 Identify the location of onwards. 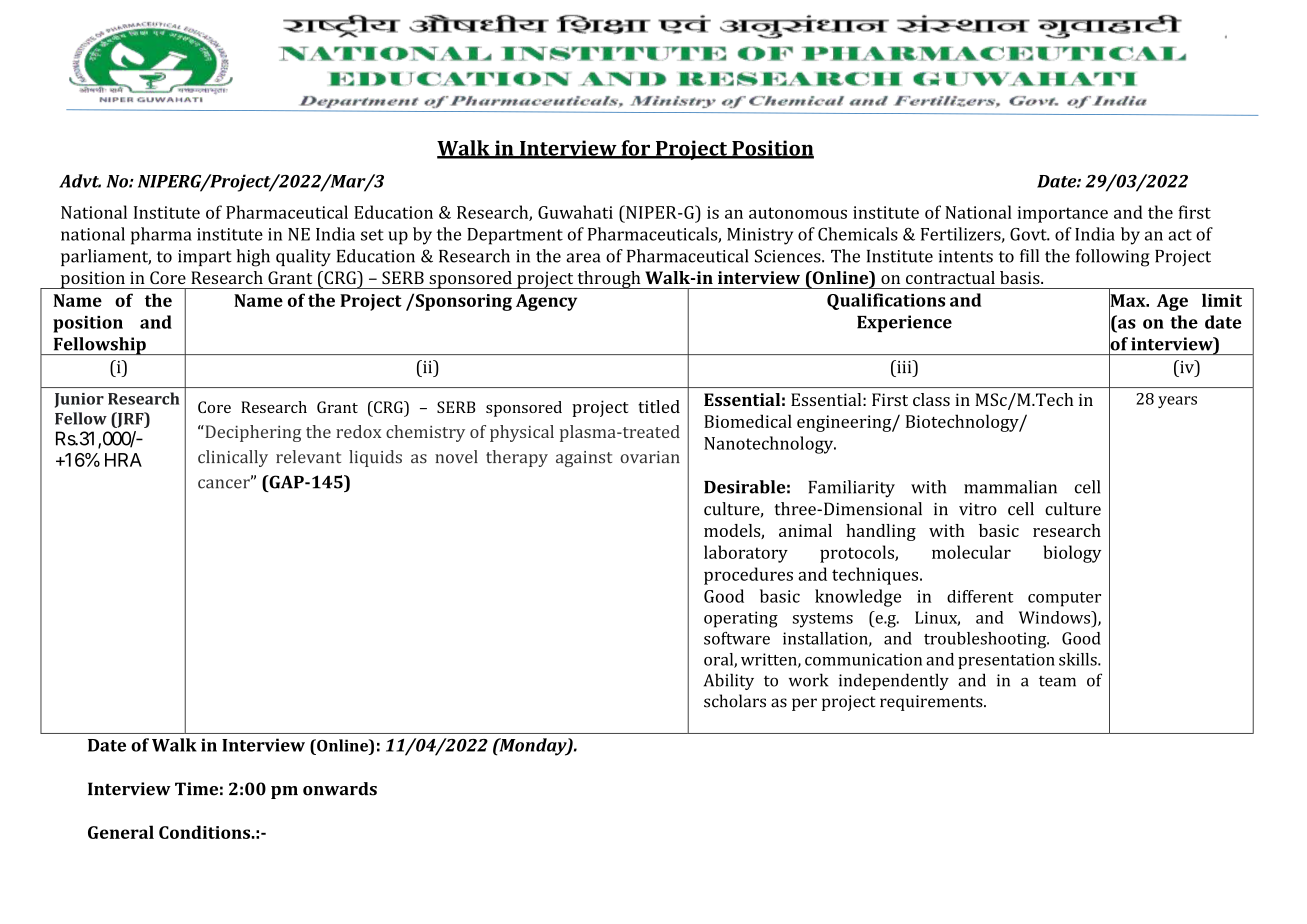
(340, 789).
